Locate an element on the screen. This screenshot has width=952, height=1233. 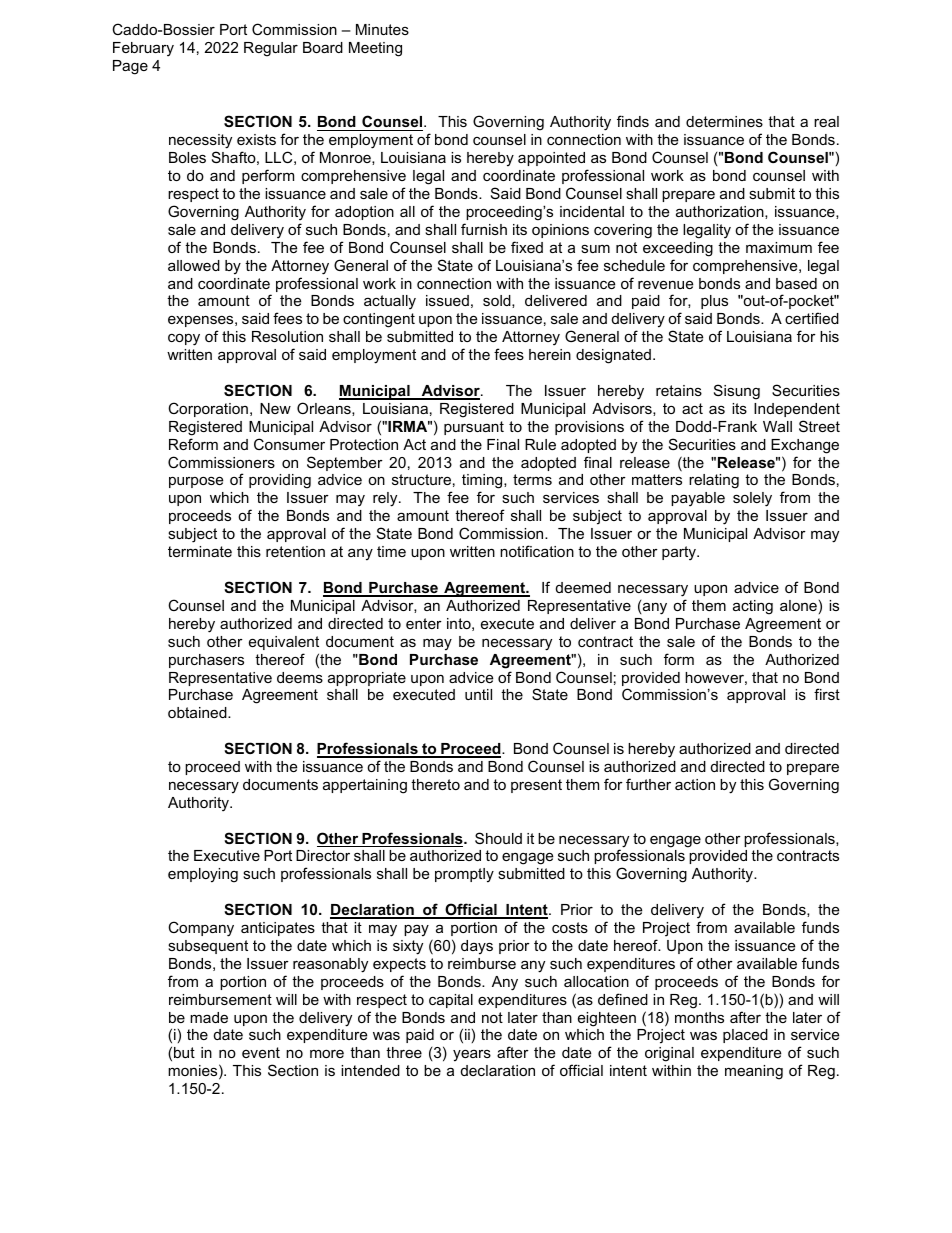
Regular is located at coordinates (271, 49).
